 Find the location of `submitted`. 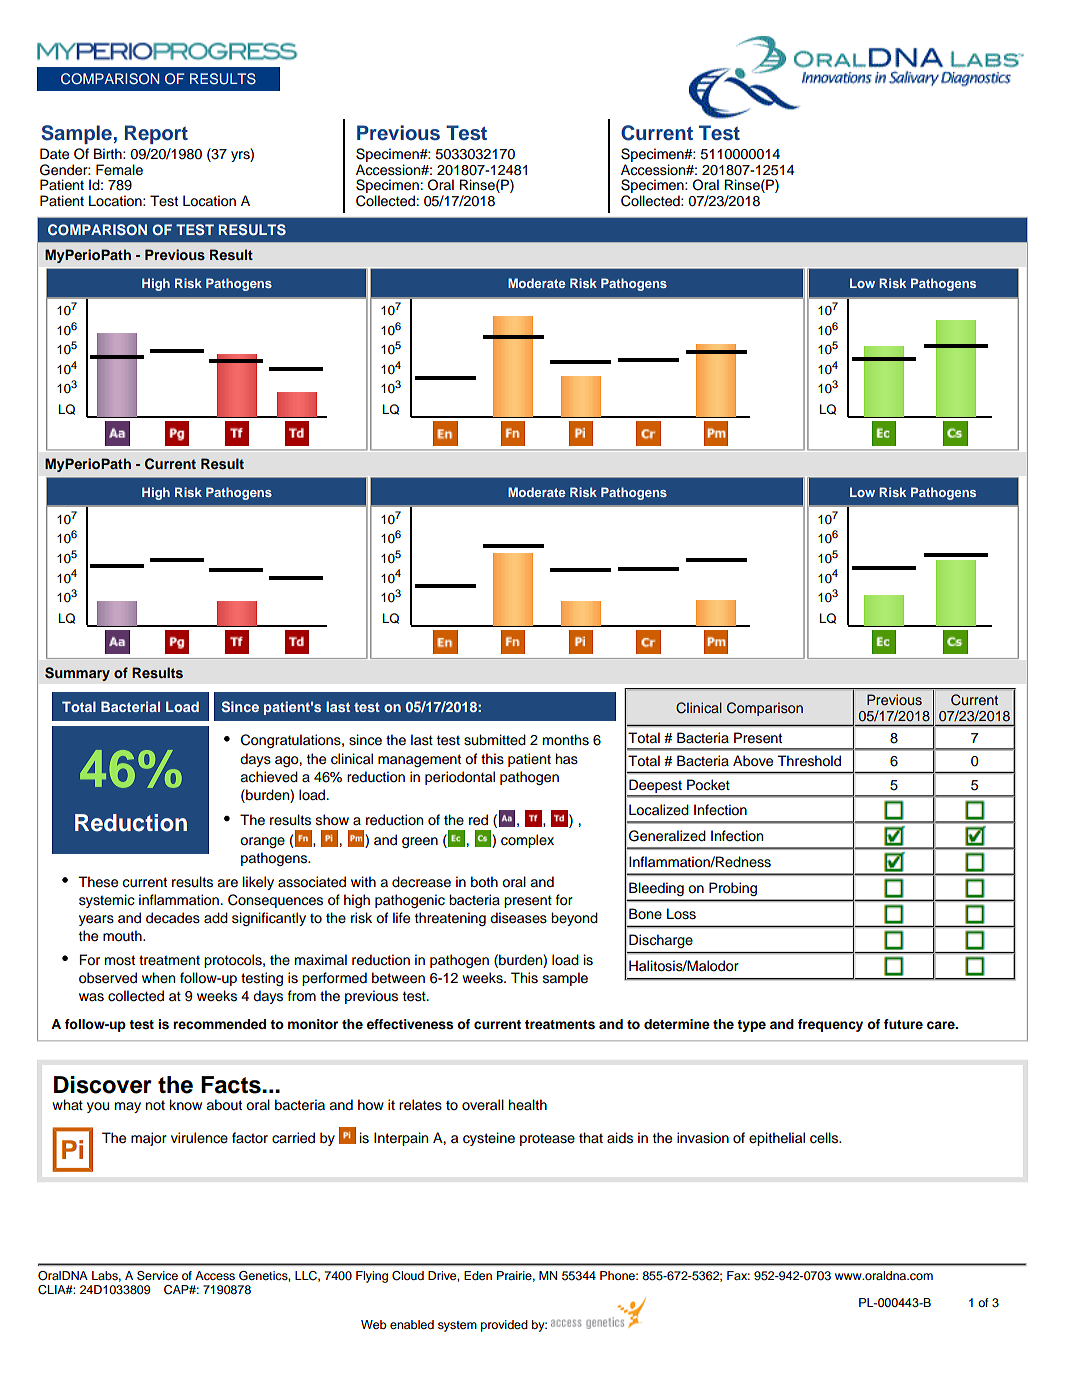

submitted is located at coordinates (495, 740).
